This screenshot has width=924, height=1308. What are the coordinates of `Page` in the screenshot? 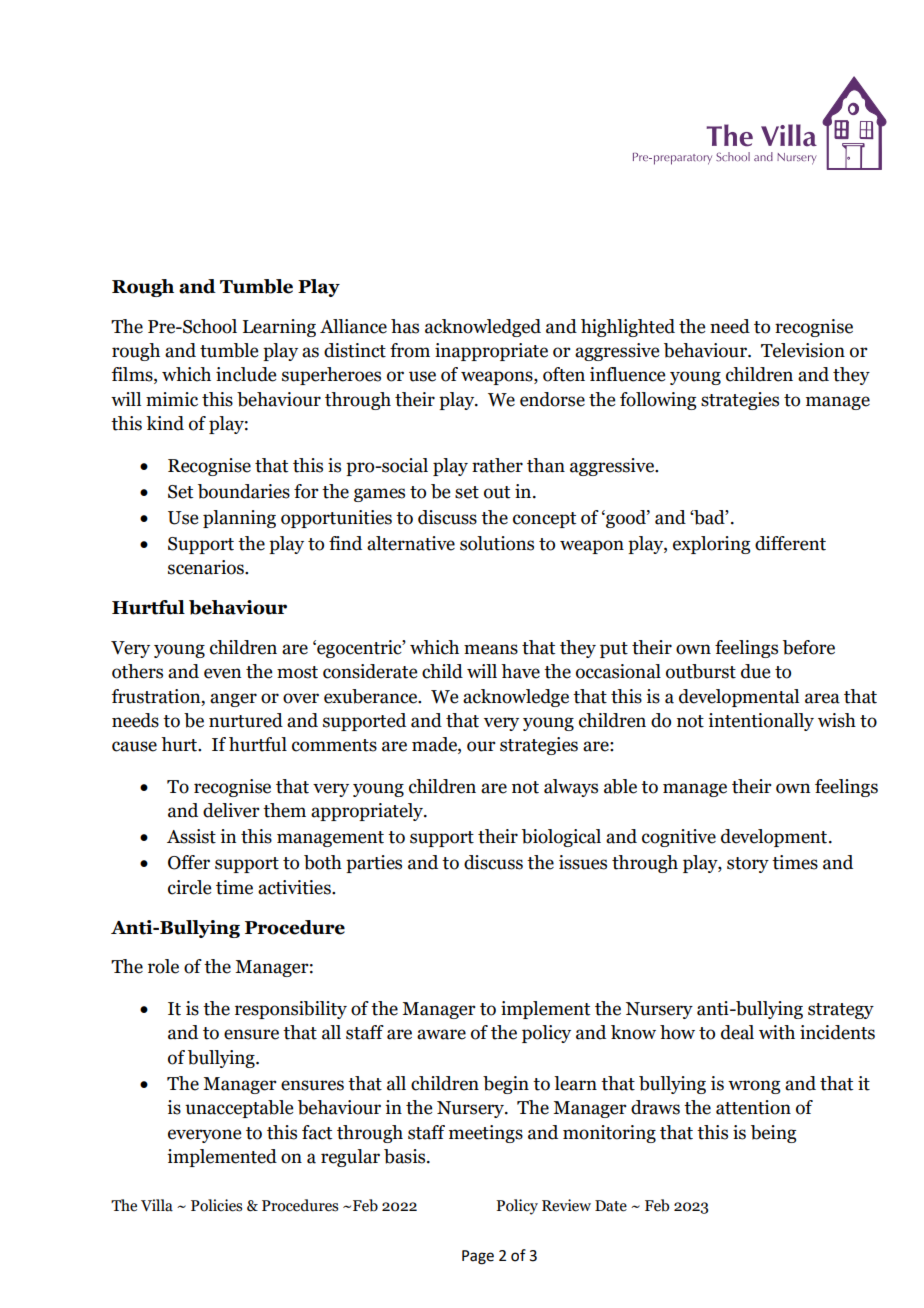 It's located at (478, 1257).
